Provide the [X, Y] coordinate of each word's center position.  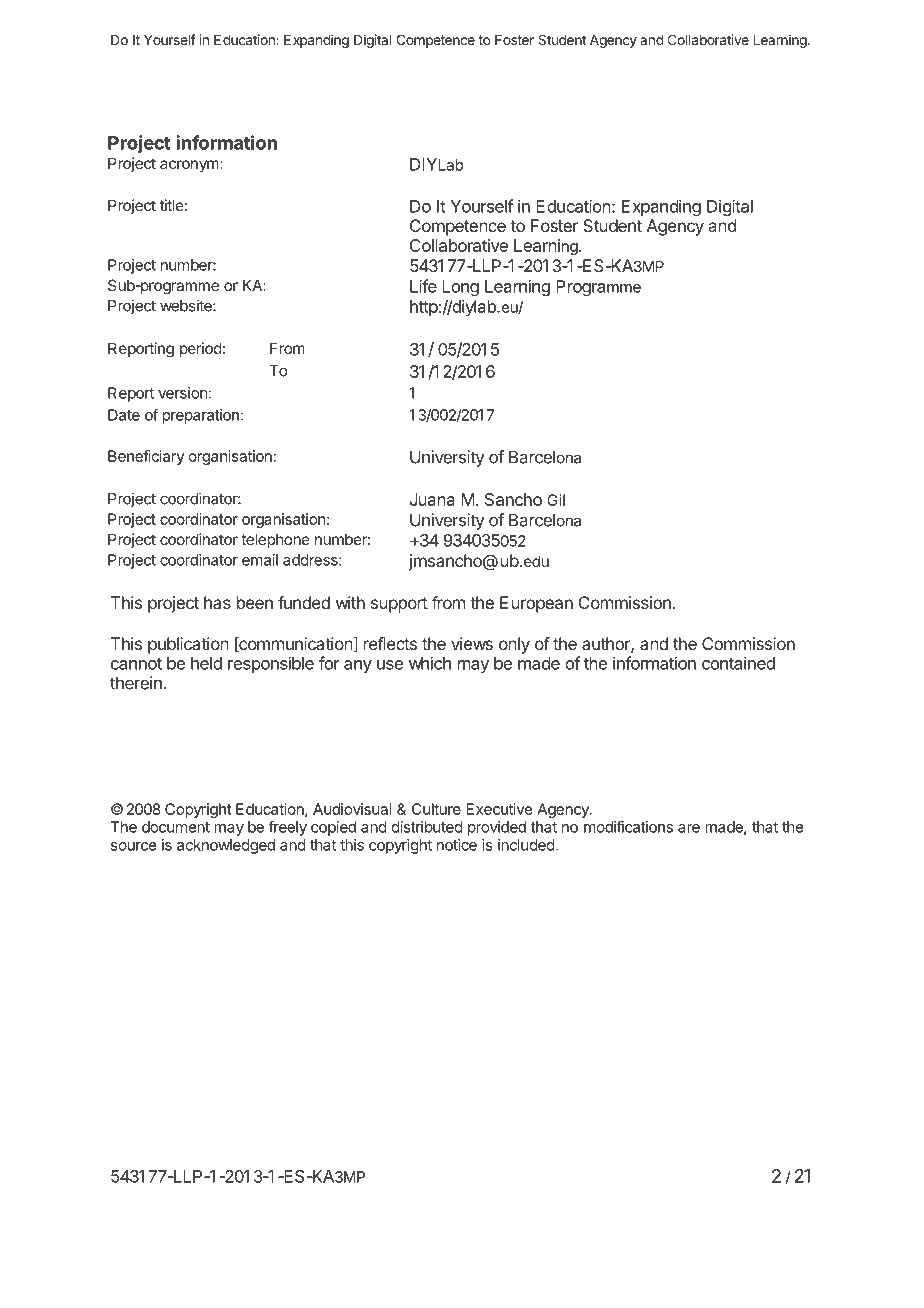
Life [423, 286]
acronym [189, 166]
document [176, 827]
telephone [275, 540]
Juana [432, 499]
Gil [556, 500]
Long [460, 288]
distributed [427, 827]
